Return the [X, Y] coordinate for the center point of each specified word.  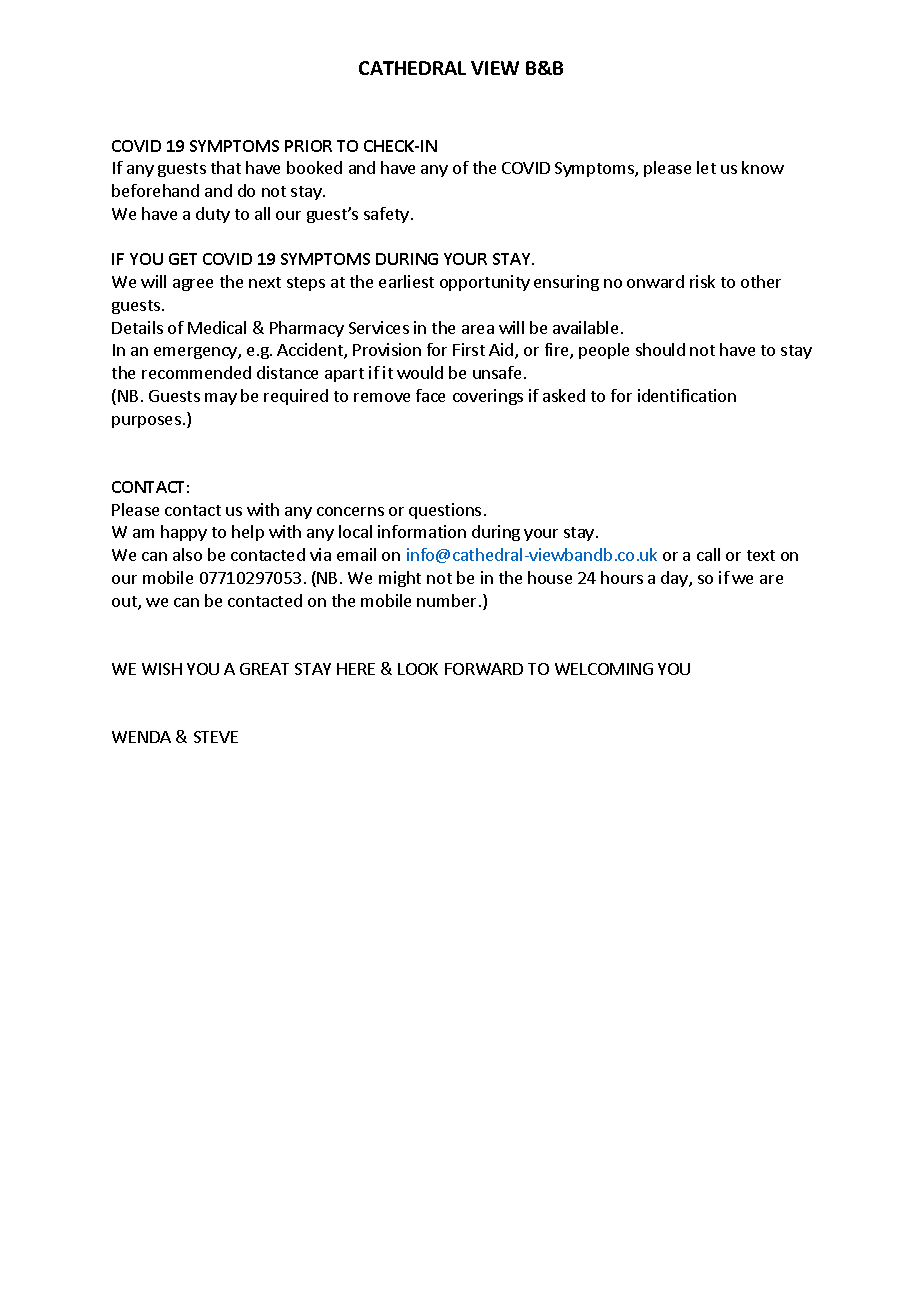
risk [702, 281]
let [706, 167]
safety [388, 215]
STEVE [216, 737]
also [187, 554]
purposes [146, 422]
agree [193, 285]
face [430, 395]
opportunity [485, 283]
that [226, 167]
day [675, 579]
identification [687, 395]
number [446, 600]
